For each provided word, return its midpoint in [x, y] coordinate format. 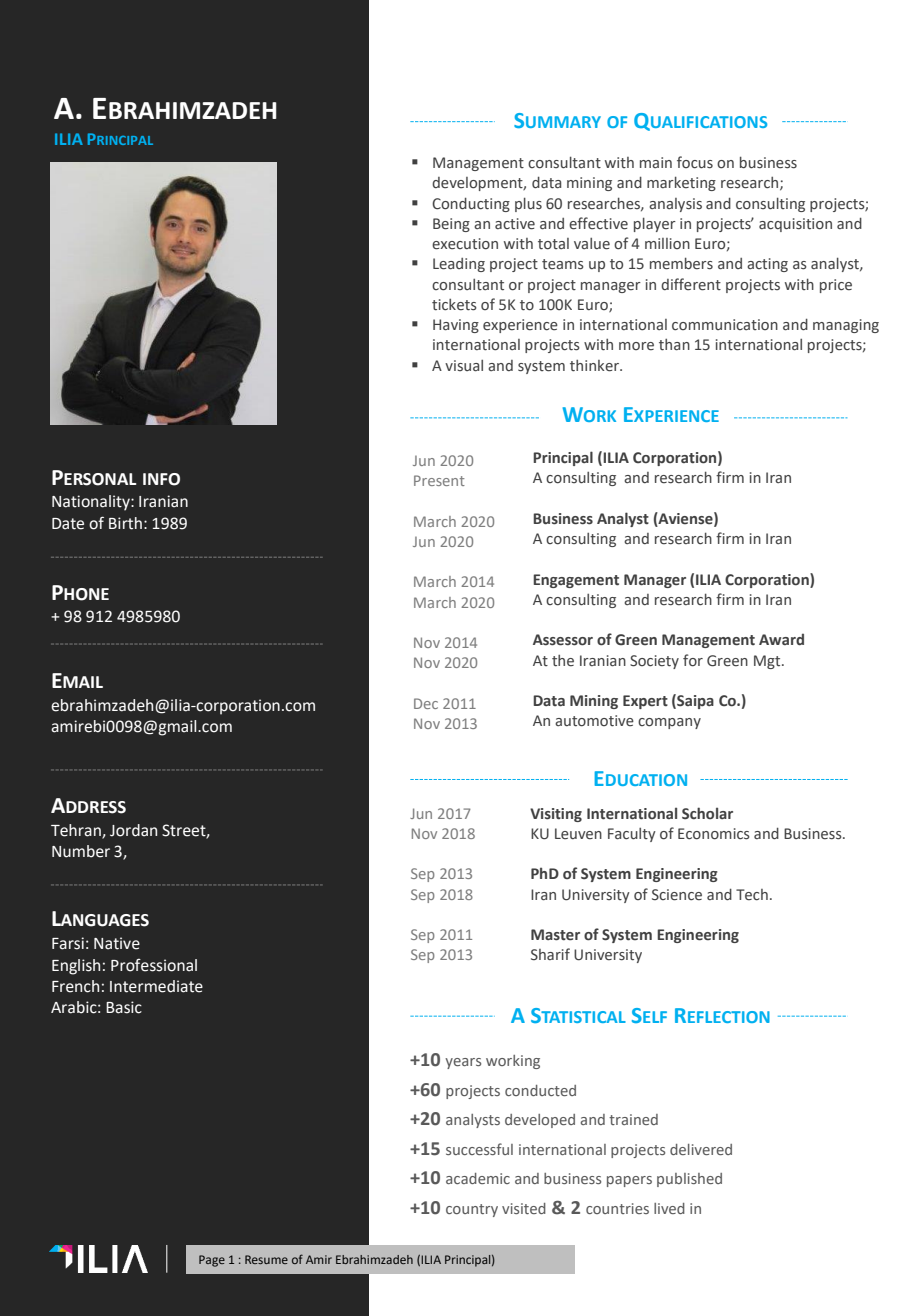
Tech [752, 895]
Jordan [133, 830]
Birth [125, 523]
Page [212, 1261]
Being [451, 225]
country [472, 1210]
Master [555, 935]
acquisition [795, 225]
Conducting [471, 205]
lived [669, 1208]
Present [439, 480]
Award [781, 639]
